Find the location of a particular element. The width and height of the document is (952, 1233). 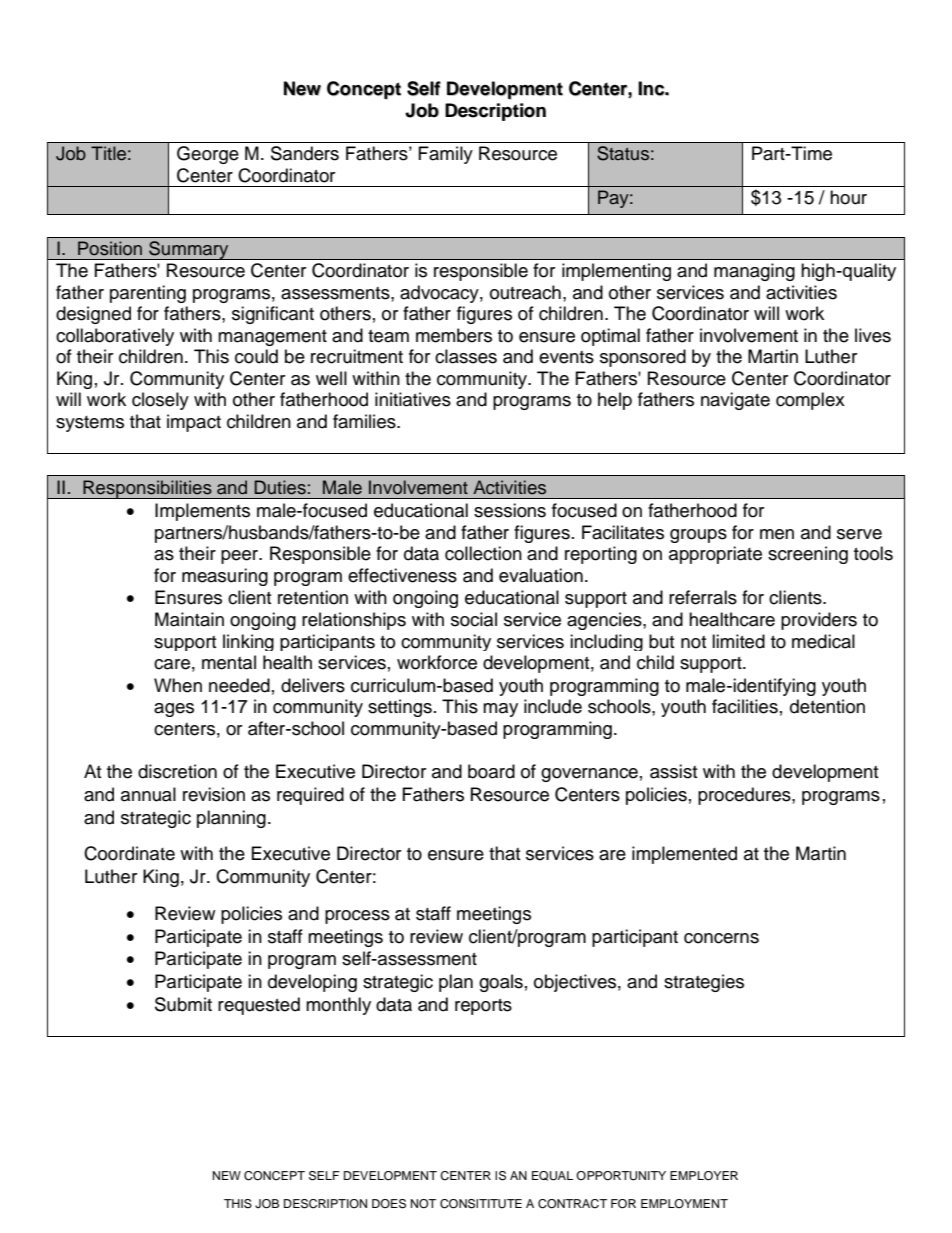

sessions is located at coordinates (510, 510).
